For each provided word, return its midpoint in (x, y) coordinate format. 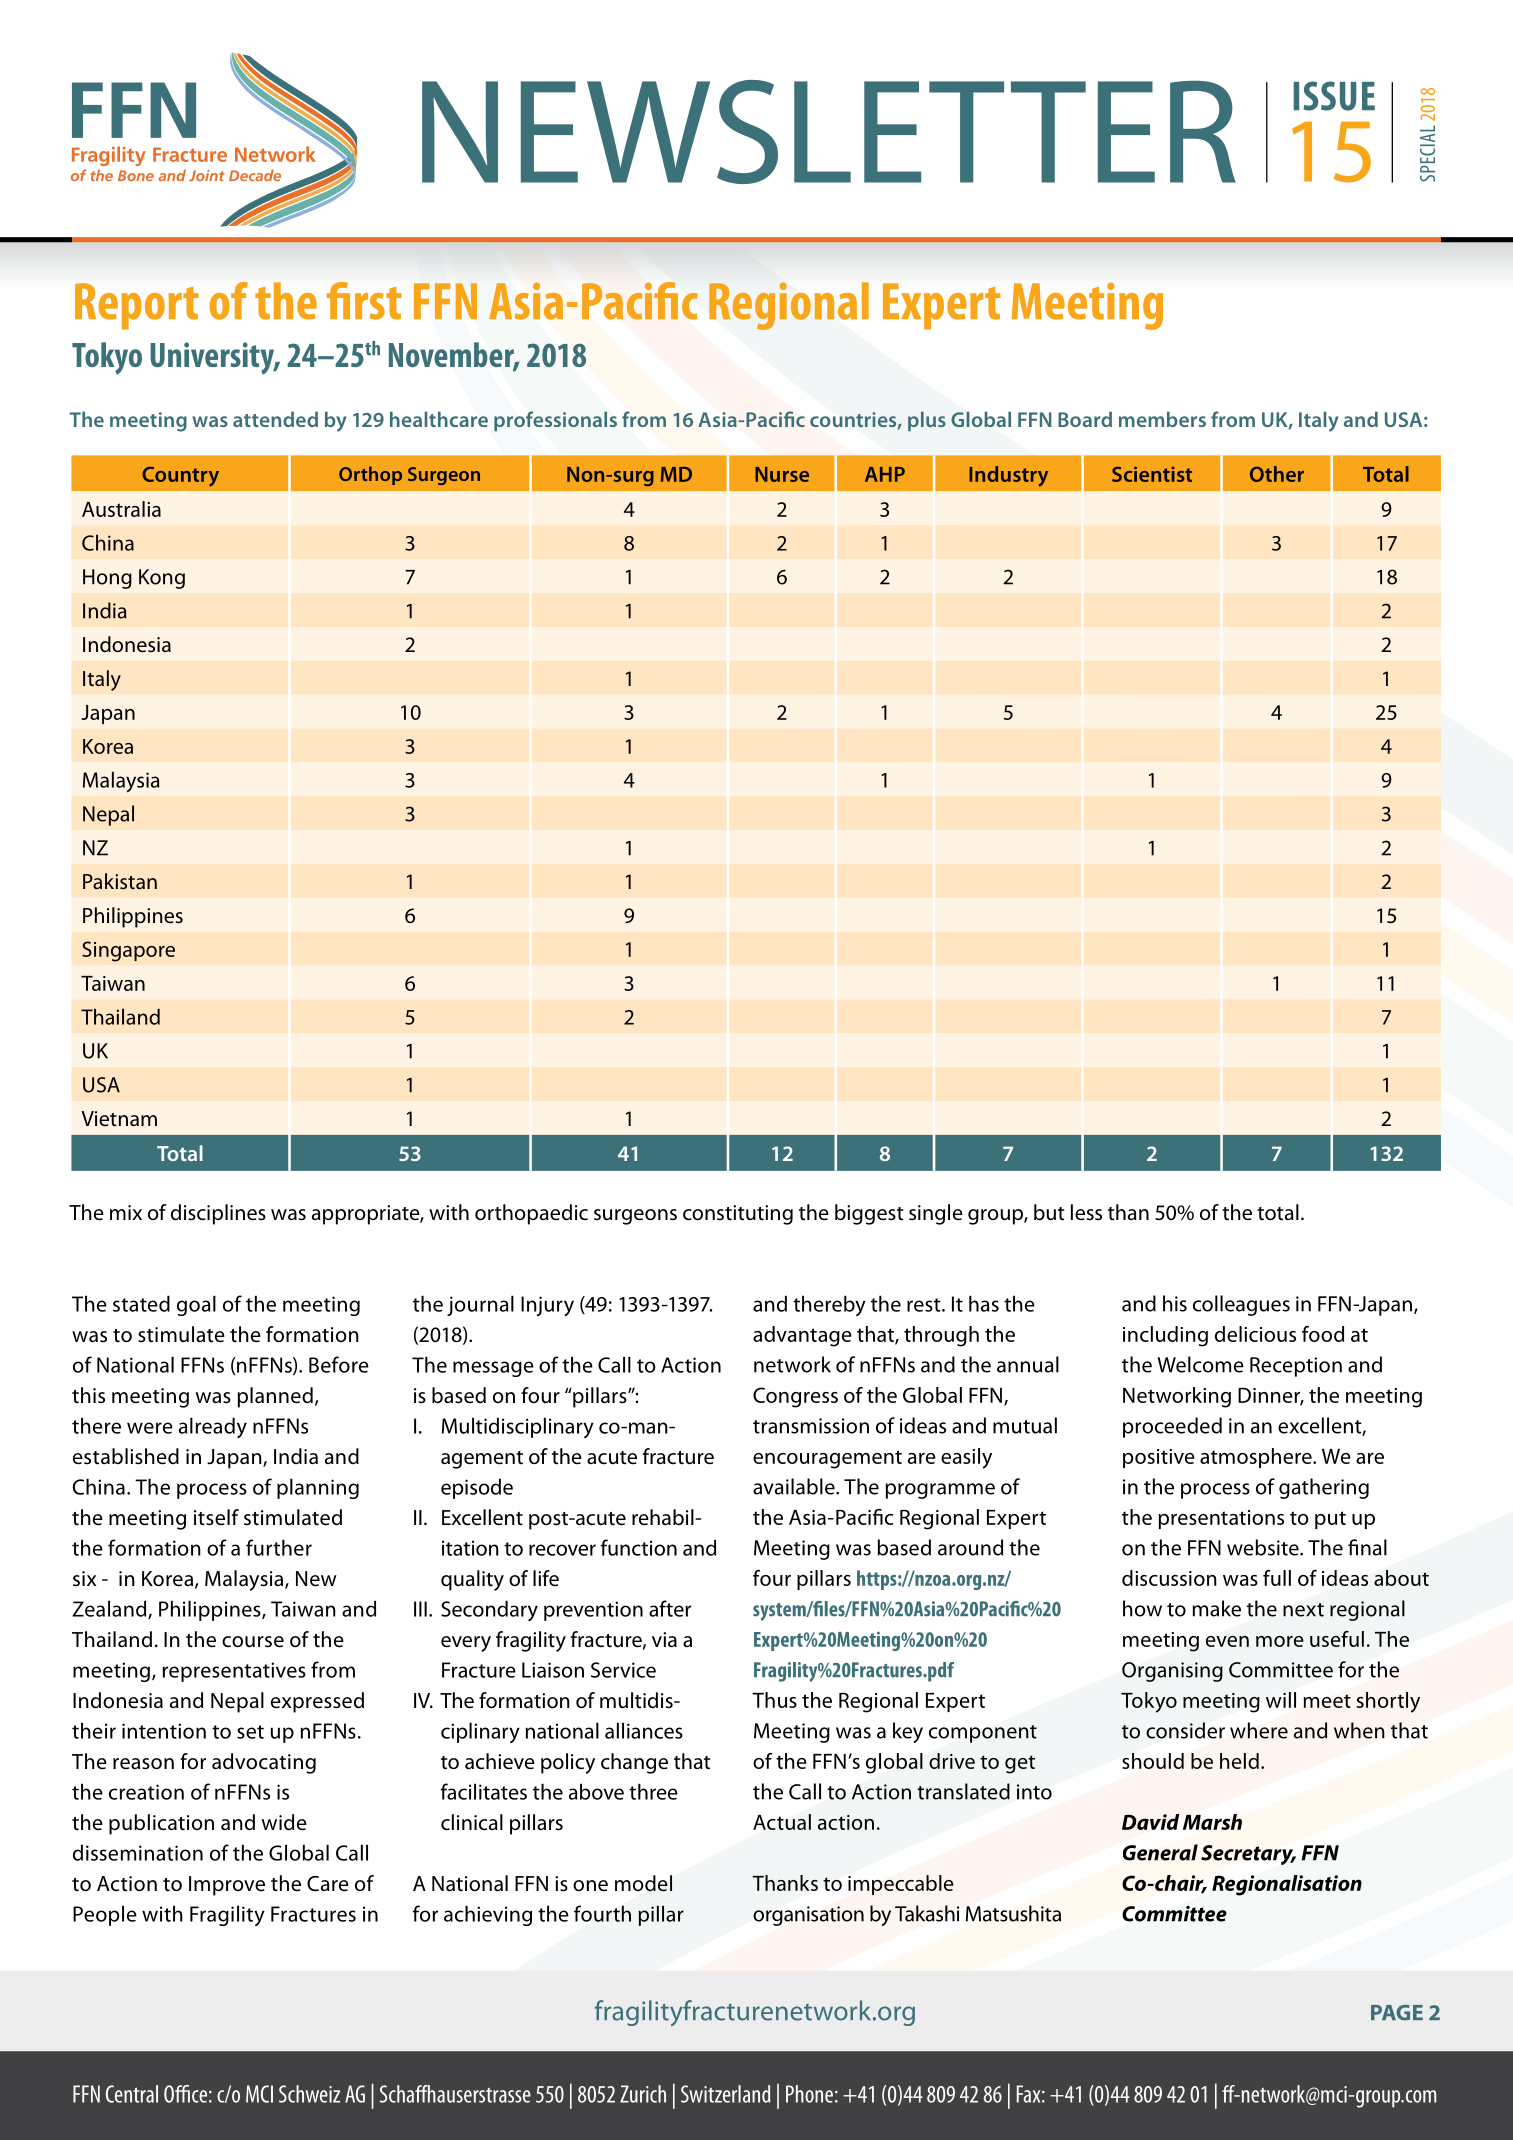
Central (132, 2094)
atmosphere (1257, 1458)
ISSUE (1334, 96)
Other (1277, 474)
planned (275, 1397)
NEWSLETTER (829, 132)
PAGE (1397, 2013)
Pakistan (120, 881)
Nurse (782, 474)
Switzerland (725, 2094)
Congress (795, 1397)
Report (137, 306)
